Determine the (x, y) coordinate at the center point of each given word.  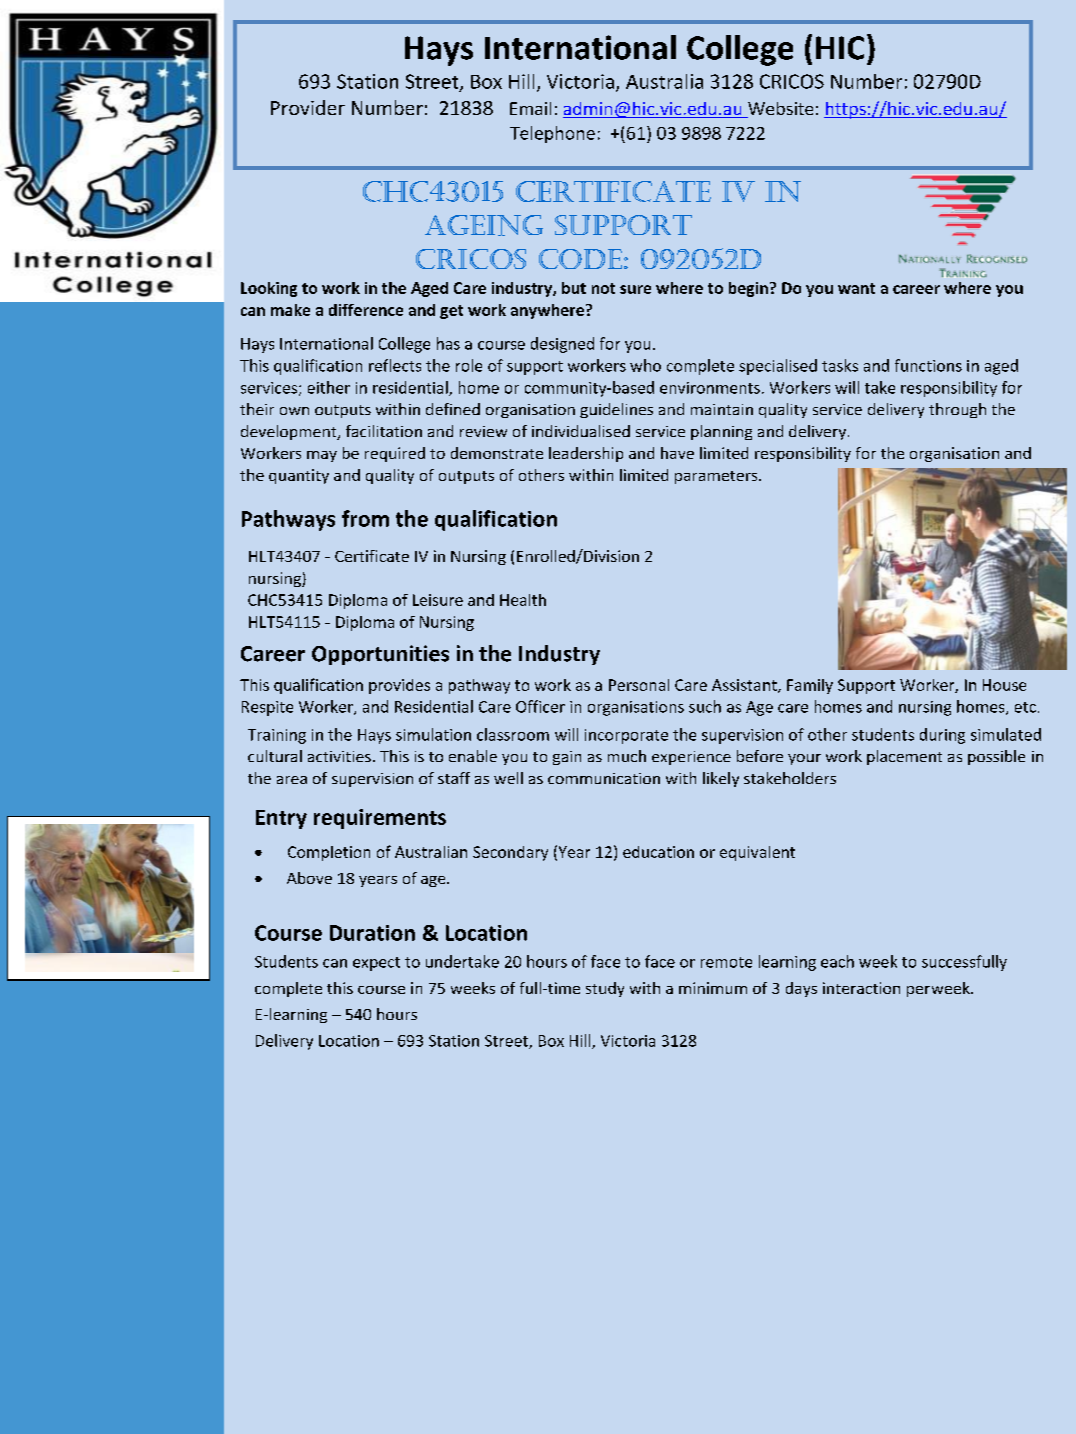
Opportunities (380, 655)
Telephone (552, 134)
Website (779, 110)
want (856, 288)
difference (366, 310)
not (603, 288)
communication (604, 778)
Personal (639, 685)
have (677, 453)
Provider (308, 107)
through (957, 410)
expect (376, 964)
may (322, 456)
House (1004, 685)
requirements (380, 819)
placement (904, 757)
